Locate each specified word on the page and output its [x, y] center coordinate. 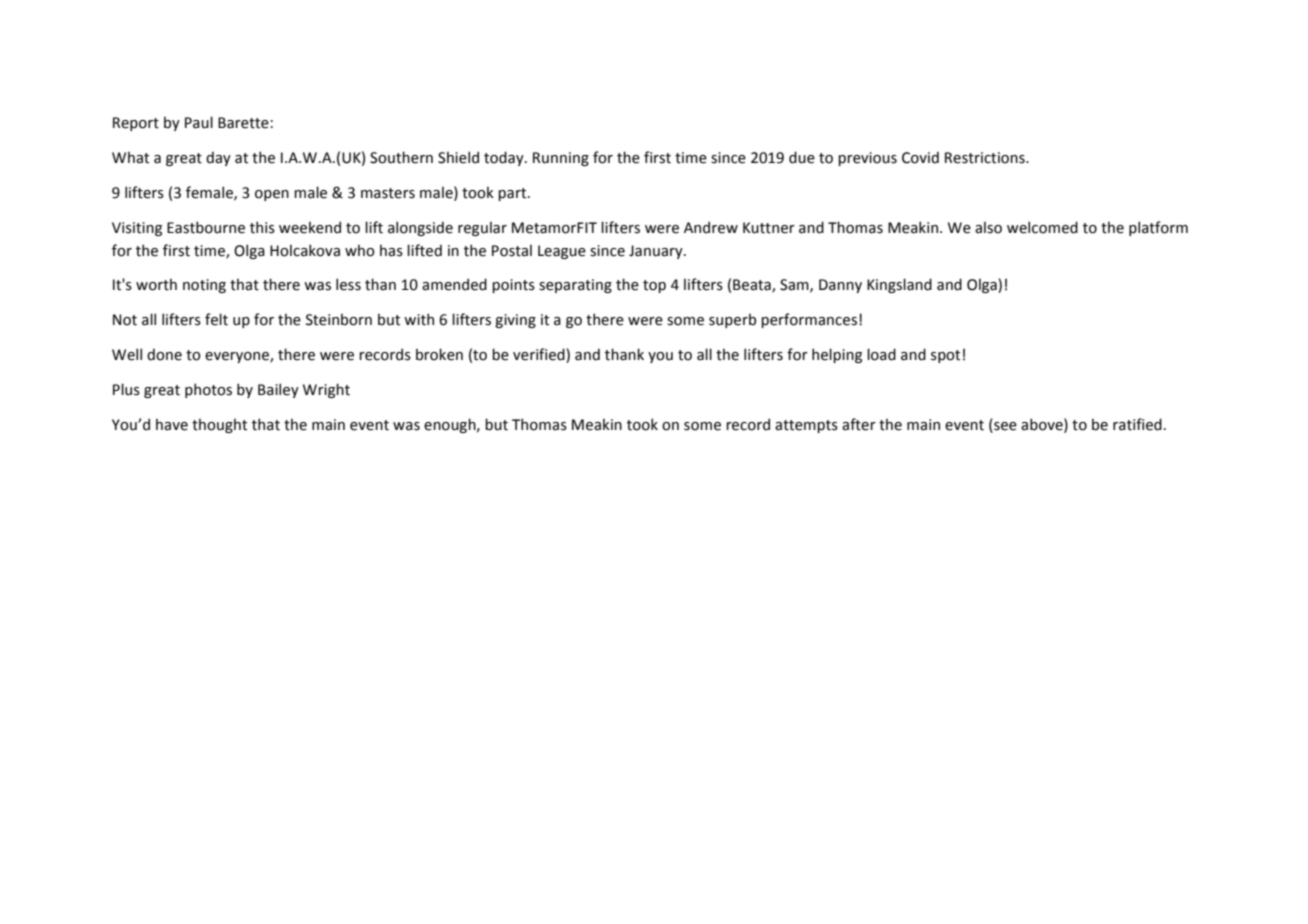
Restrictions [986, 158]
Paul [199, 122]
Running [561, 159]
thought [219, 426]
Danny [840, 286]
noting [204, 286]
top [654, 286]
